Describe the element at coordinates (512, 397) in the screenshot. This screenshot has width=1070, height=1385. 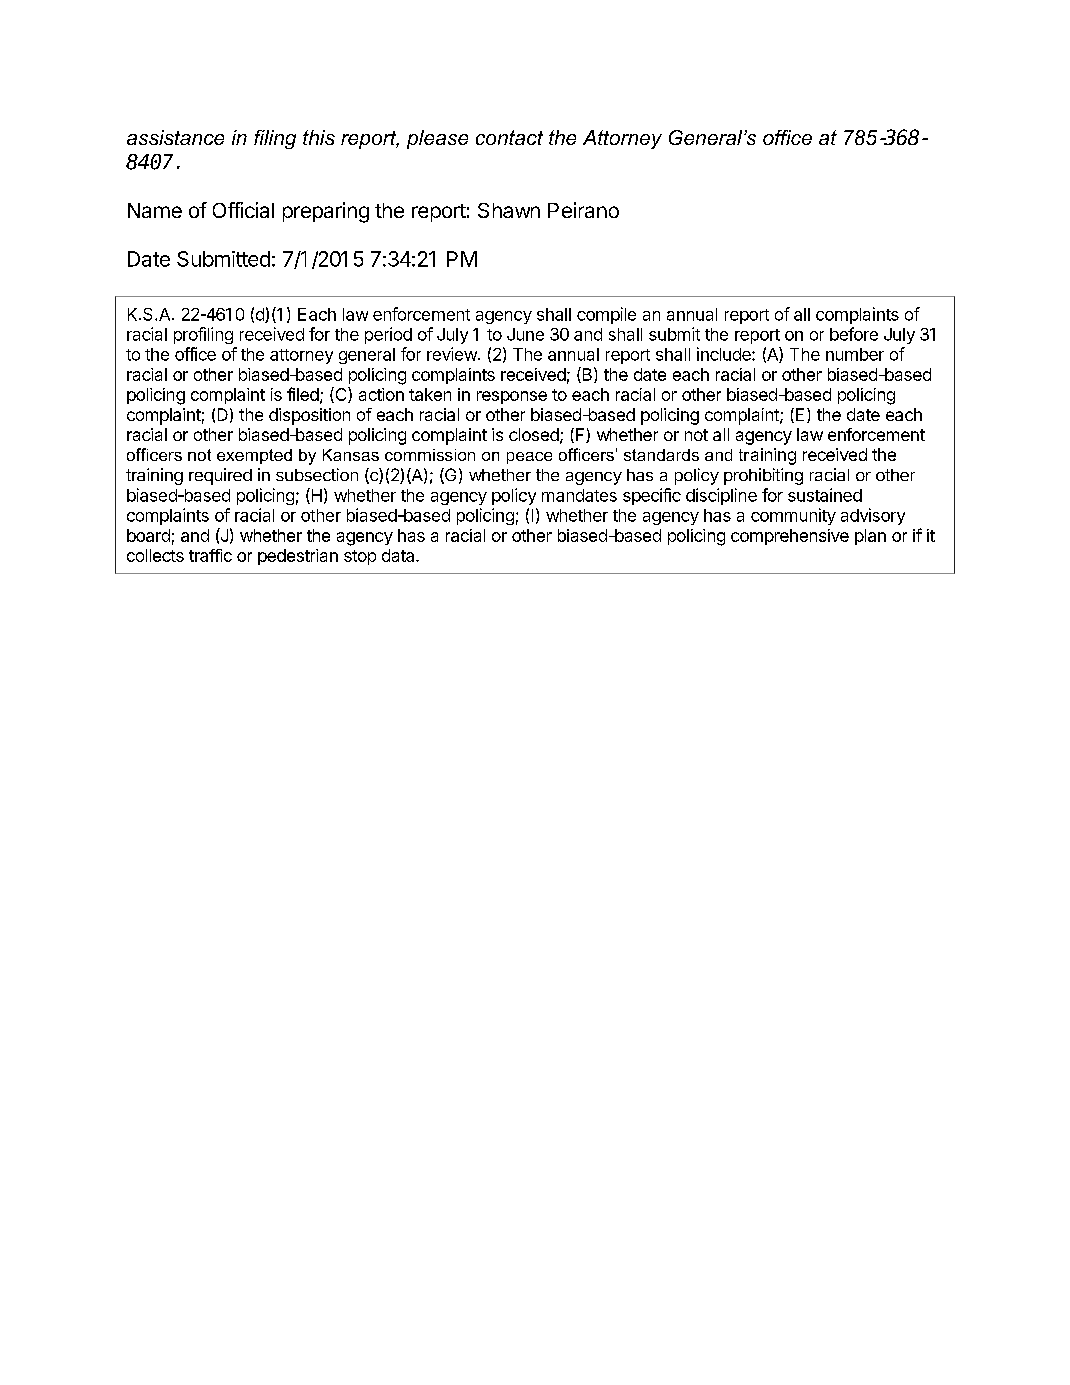
I see `response` at that location.
